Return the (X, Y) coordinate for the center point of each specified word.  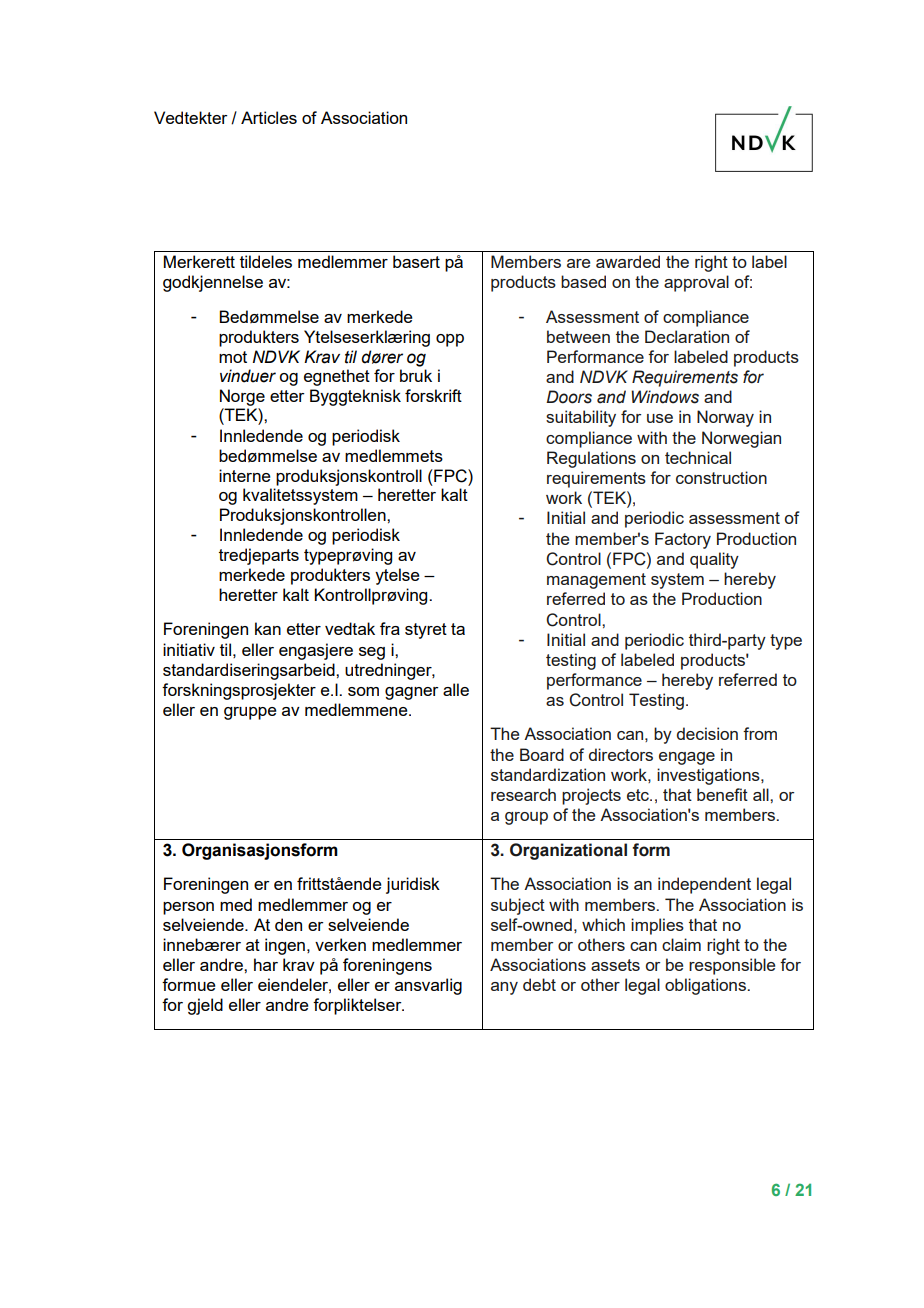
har (266, 964)
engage (687, 758)
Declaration (687, 336)
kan (268, 628)
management (596, 581)
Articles (269, 117)
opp (450, 340)
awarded (628, 261)
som (363, 691)
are (578, 263)
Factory (683, 540)
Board (542, 754)
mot (233, 357)
